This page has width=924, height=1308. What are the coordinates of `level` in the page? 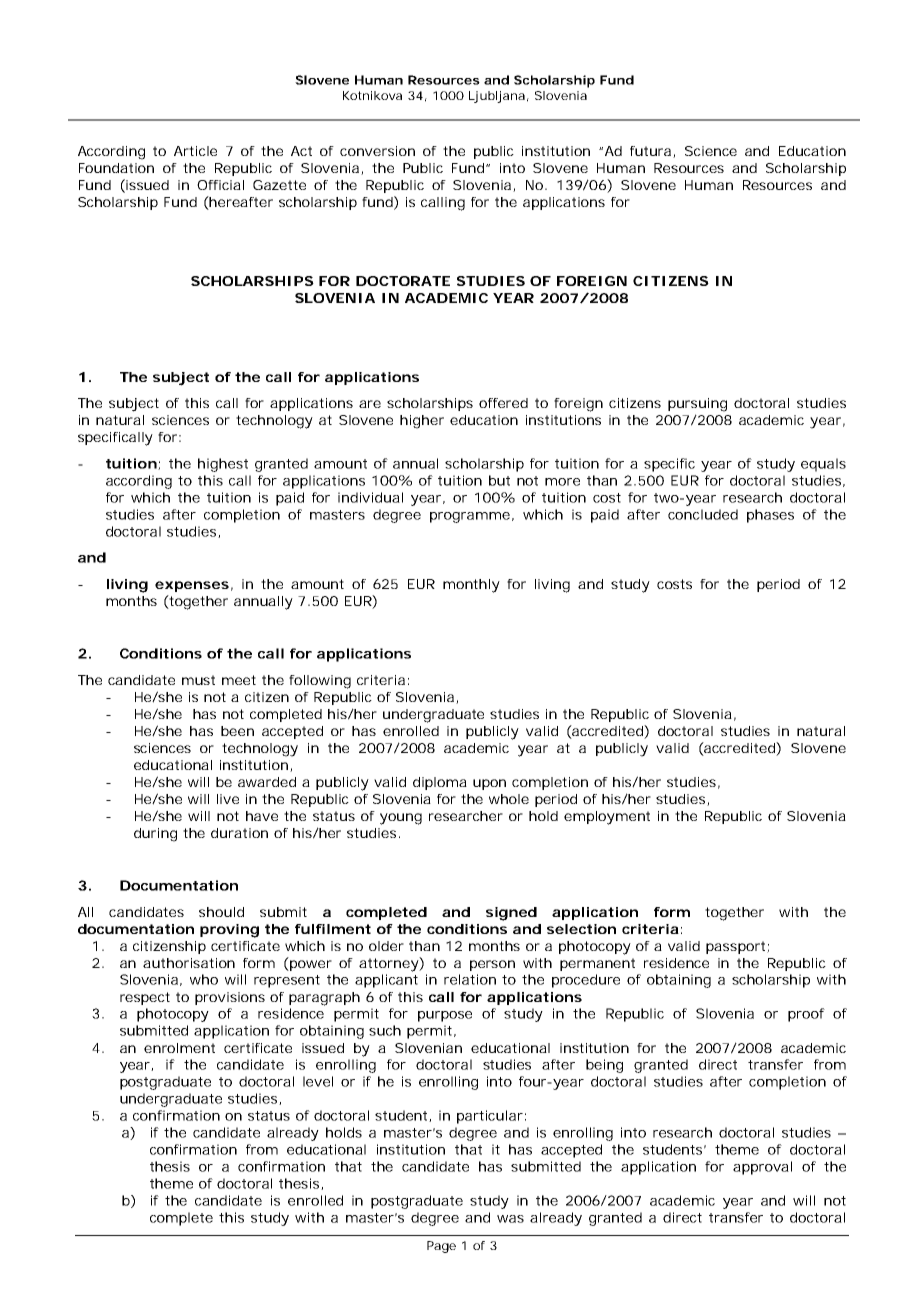 It's located at (318, 1081).
